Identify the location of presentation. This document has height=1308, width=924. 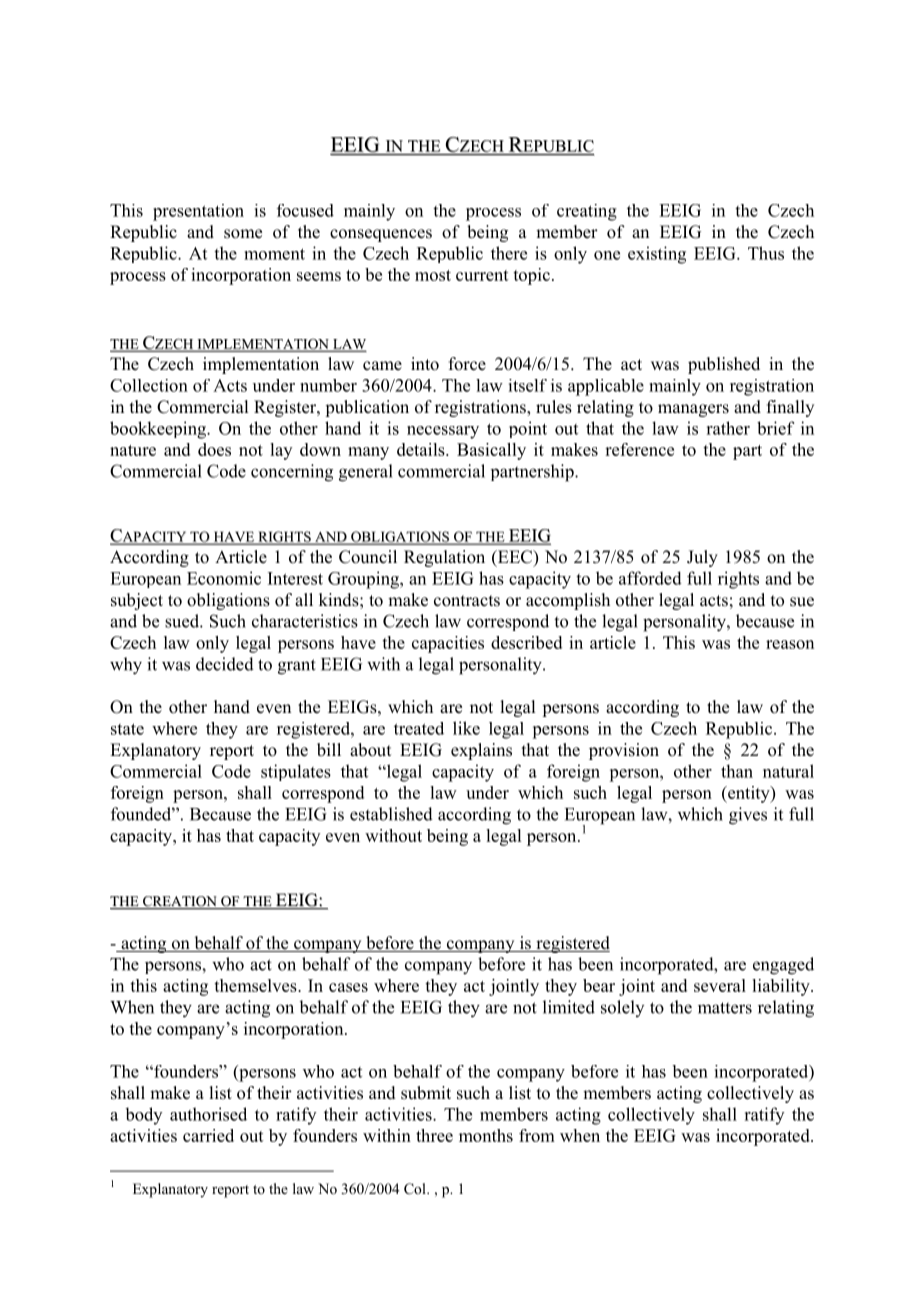
(198, 212).
